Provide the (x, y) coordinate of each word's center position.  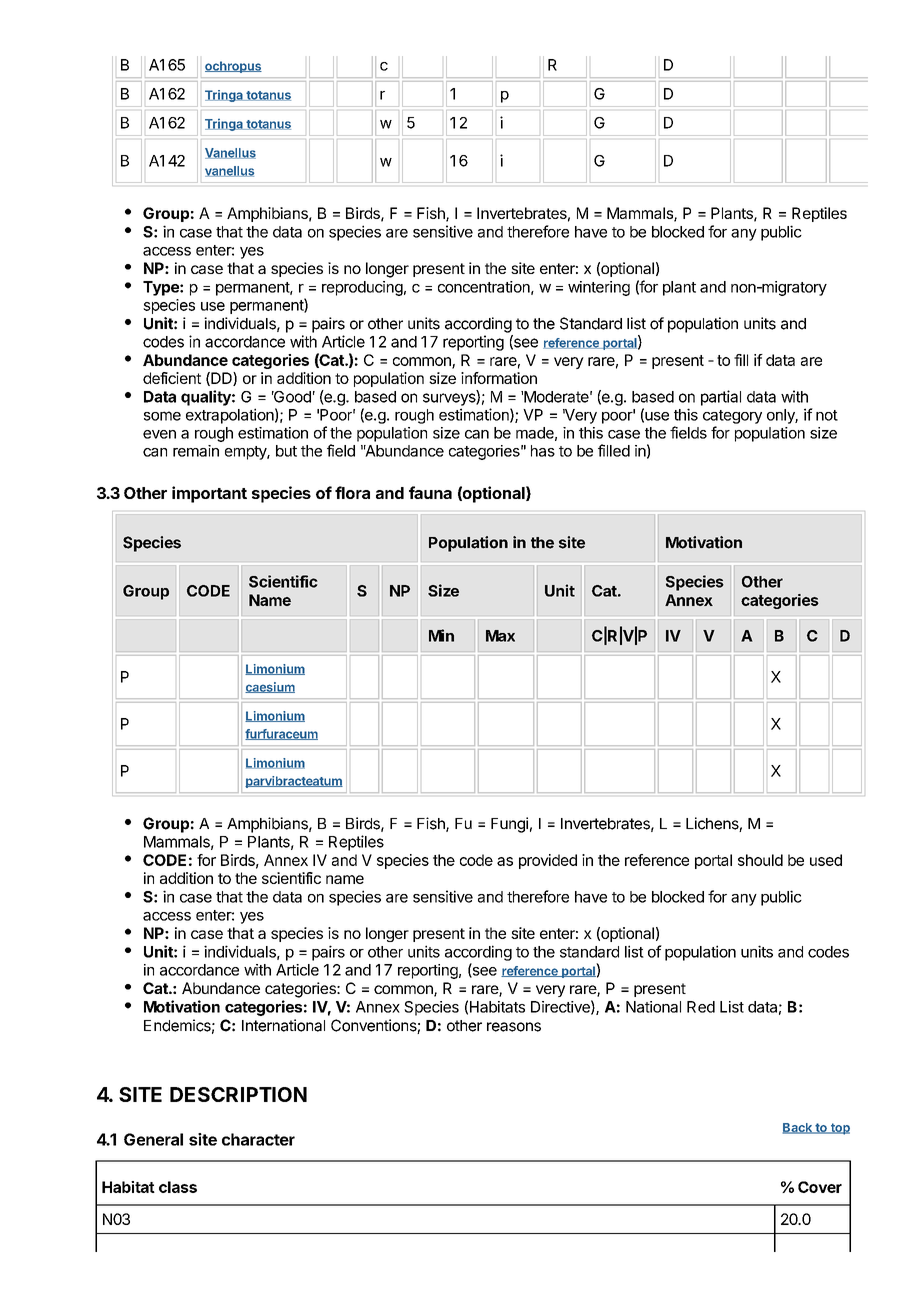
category (732, 417)
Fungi (509, 825)
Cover (820, 1187)
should (760, 860)
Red (701, 1007)
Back (798, 1128)
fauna (430, 492)
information (499, 378)
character (258, 1139)
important (209, 494)
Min (441, 635)
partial (721, 398)
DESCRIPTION (238, 1094)
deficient (172, 378)
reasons (514, 1027)
